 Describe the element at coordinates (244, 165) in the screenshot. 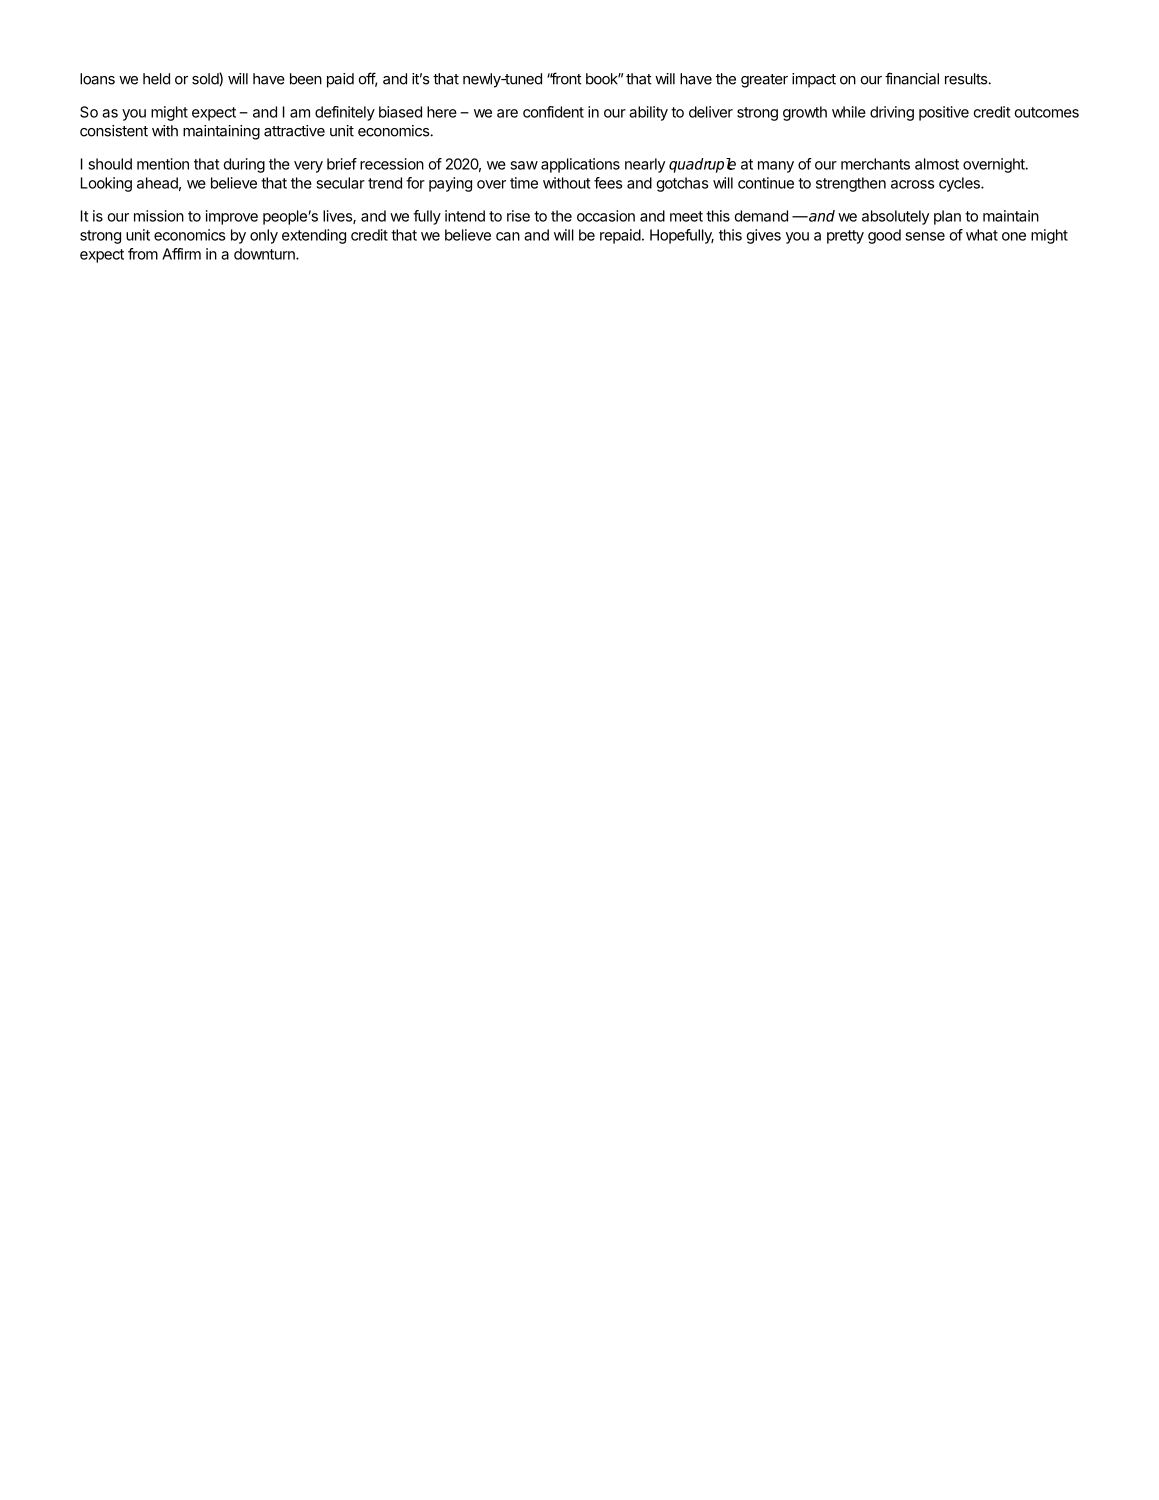

I see `during` at that location.
